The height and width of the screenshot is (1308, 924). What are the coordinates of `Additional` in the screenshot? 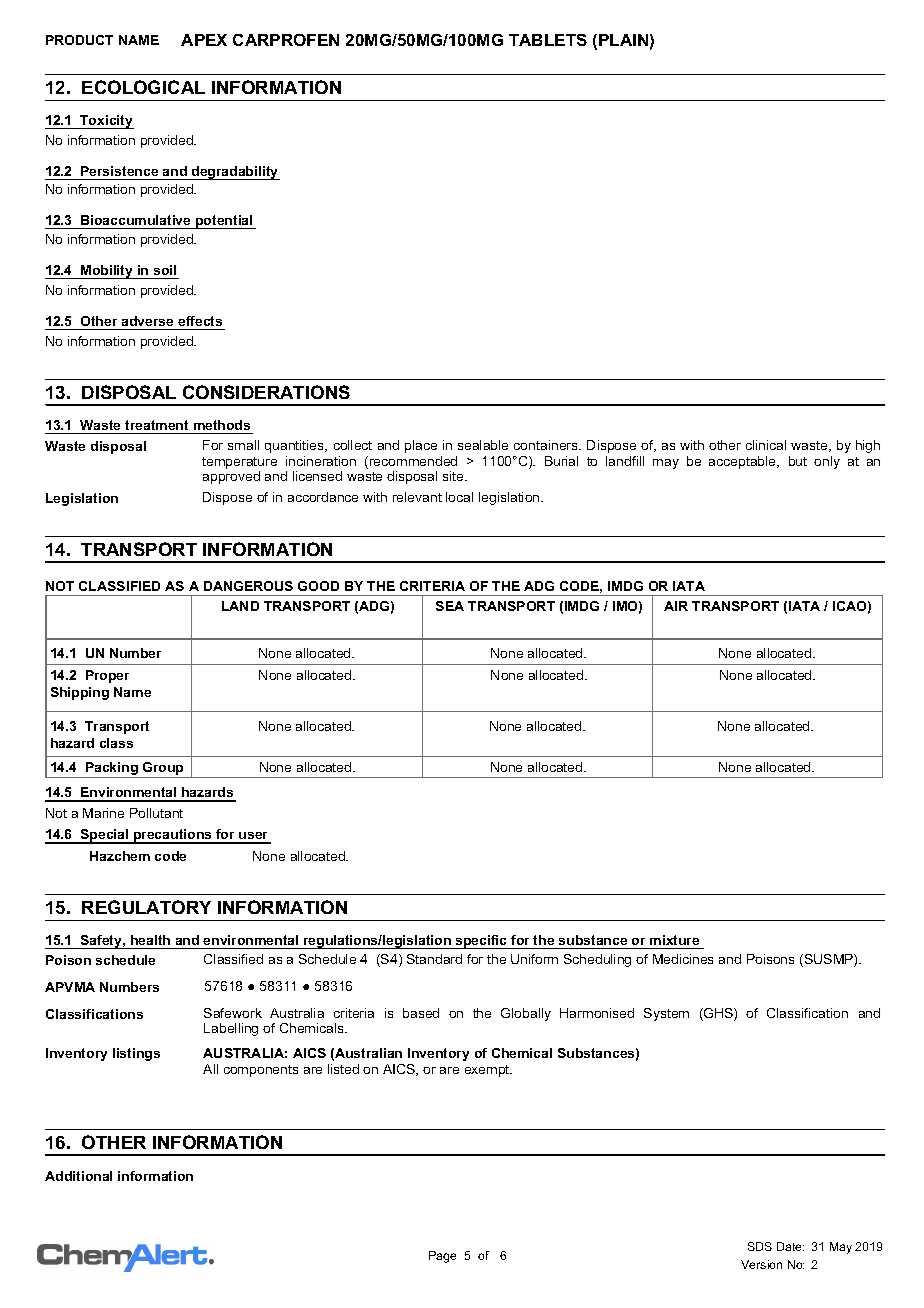 It's located at (78, 1176).
